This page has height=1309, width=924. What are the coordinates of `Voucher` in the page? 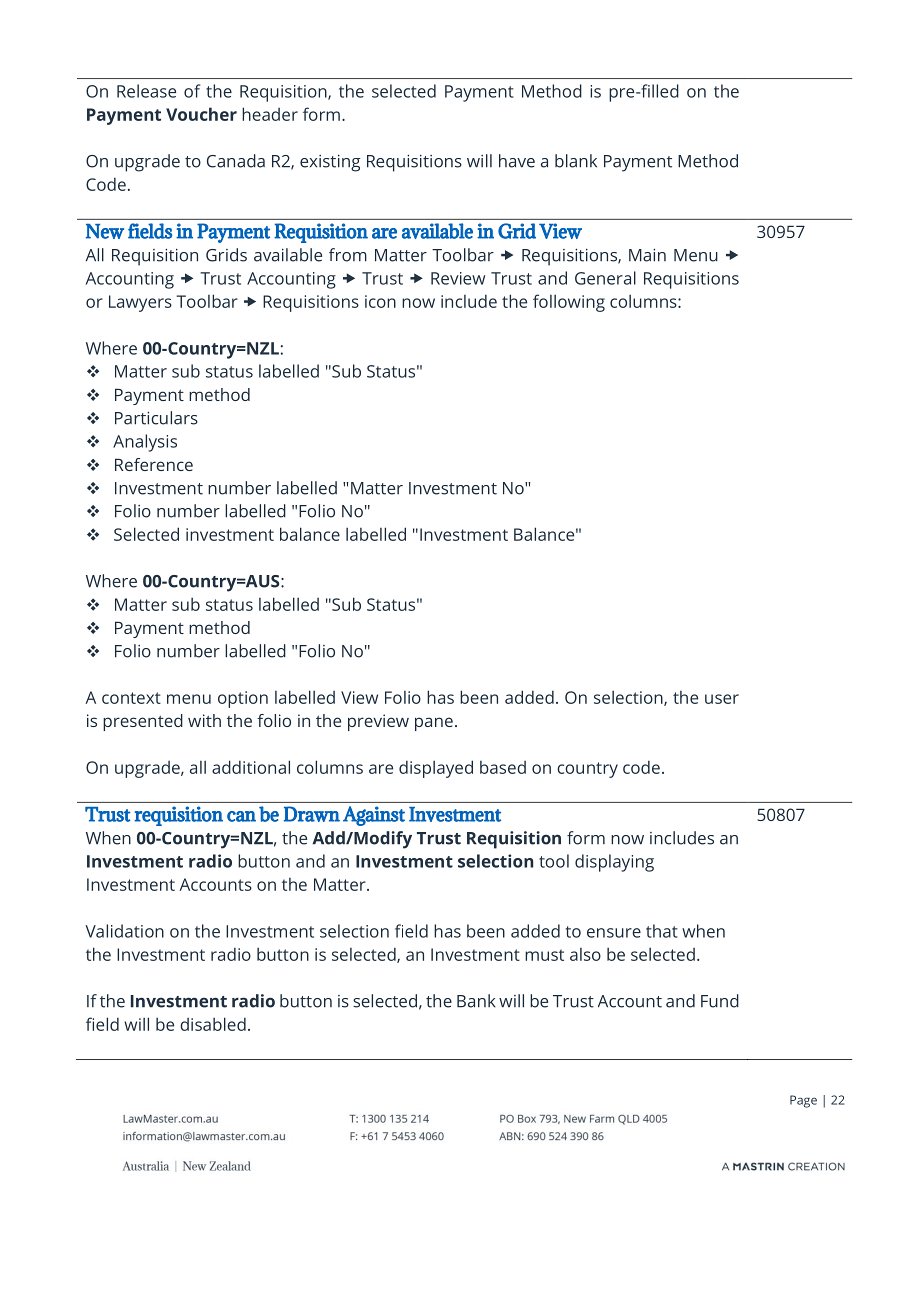 It's located at (201, 114).
